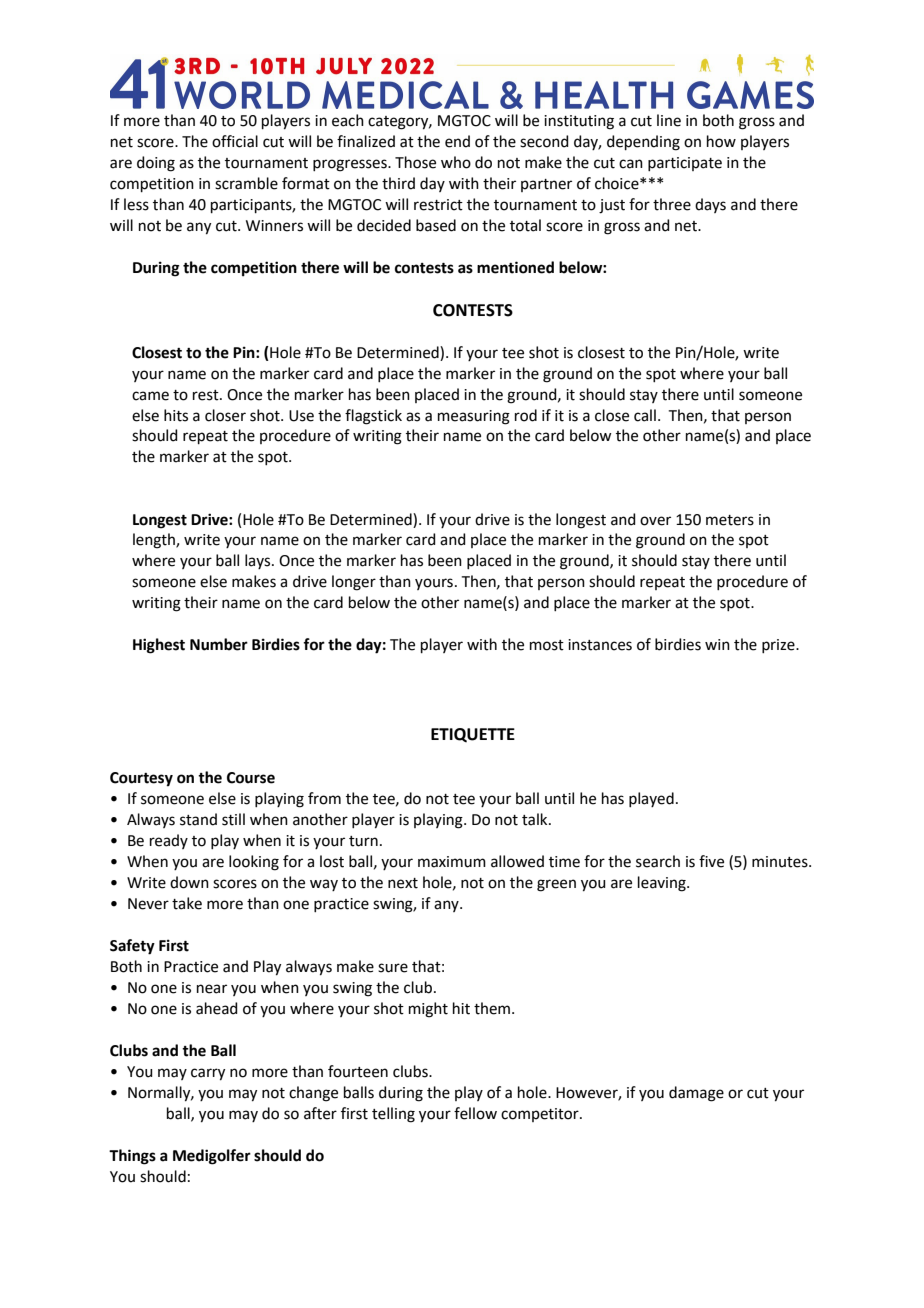 The image size is (924, 1308). What do you see at coordinates (208, 1074) in the screenshot?
I see `carry` at bounding box center [208, 1074].
